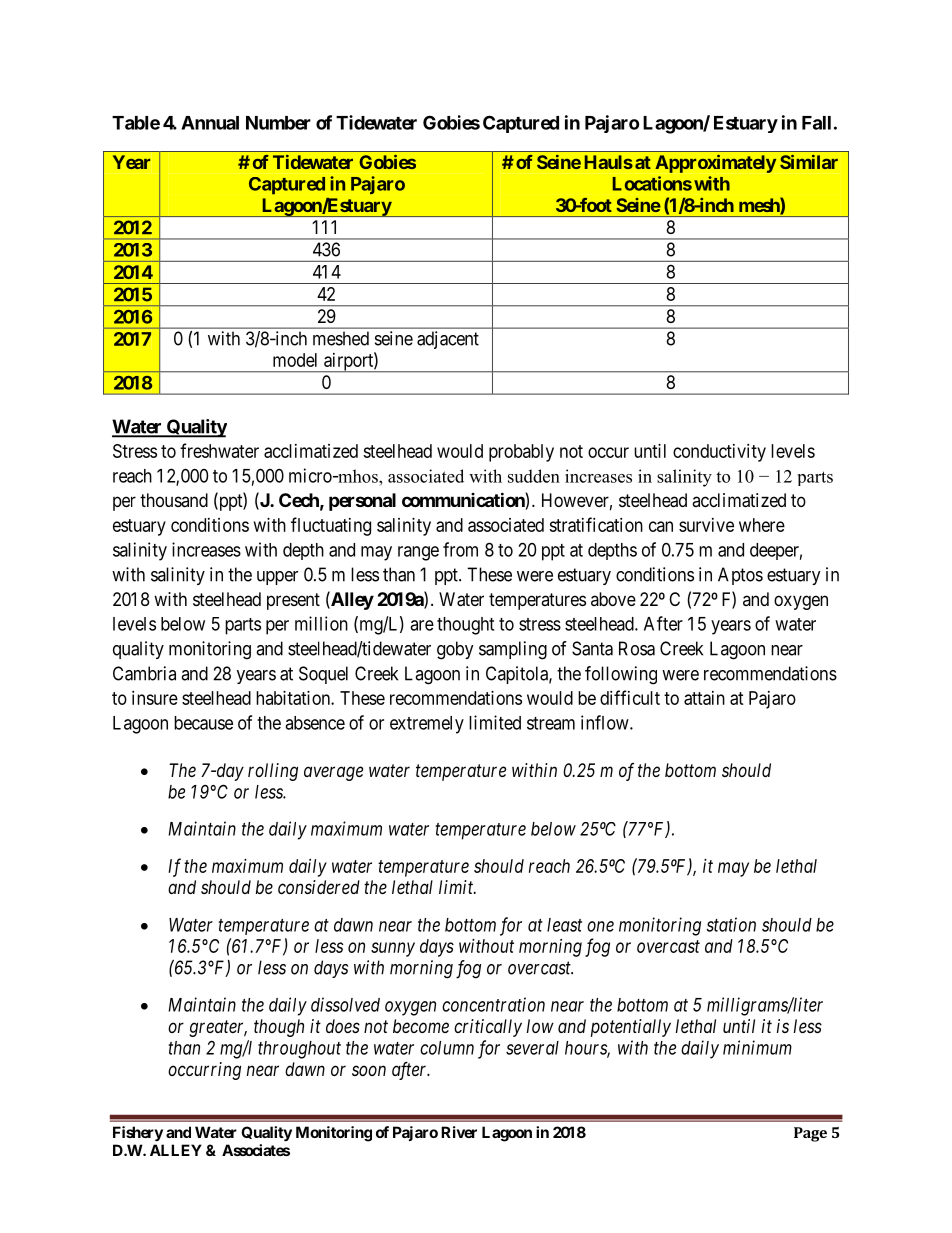  Describe the element at coordinates (278, 123) in the image. I see `Number` at that location.
